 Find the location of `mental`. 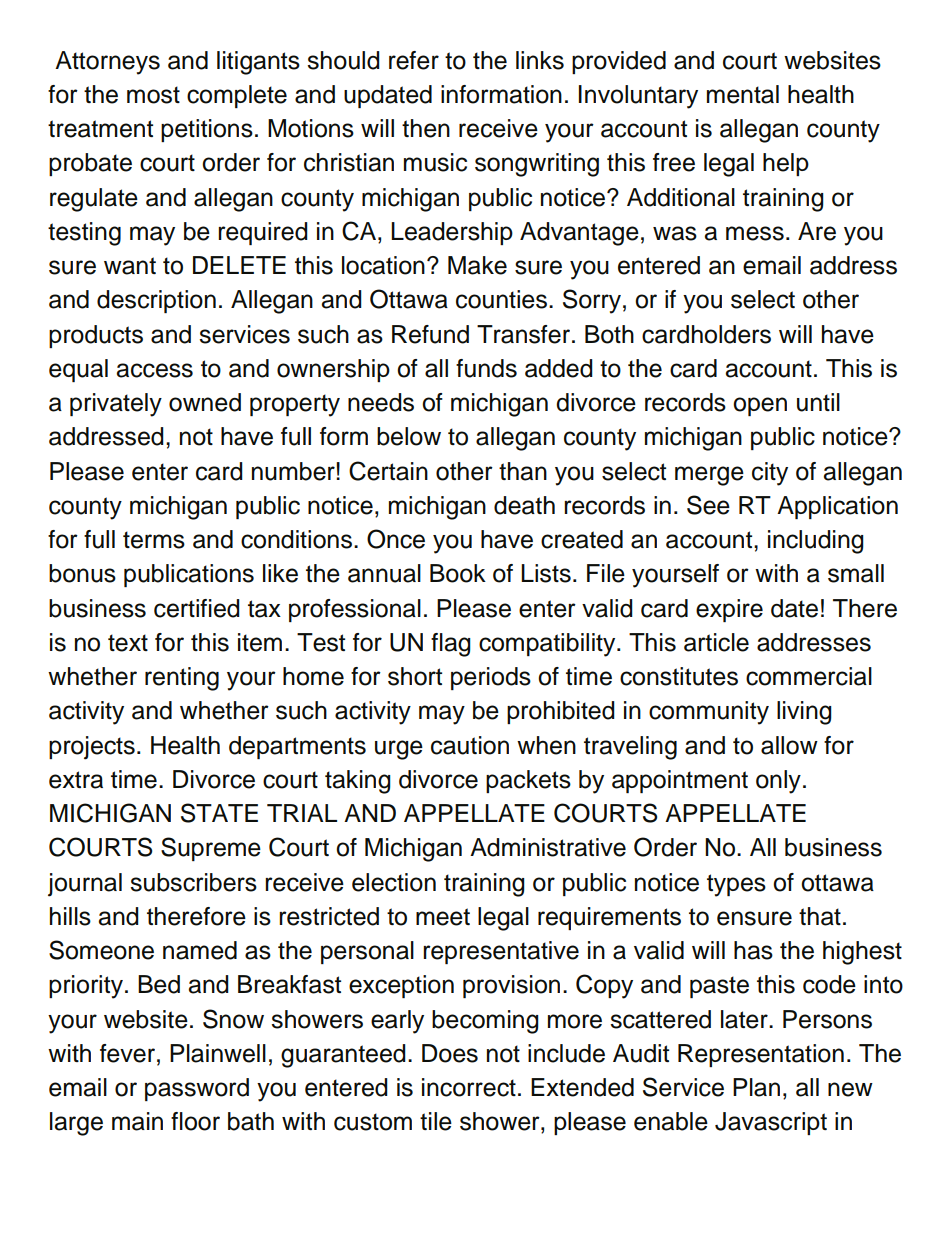

mental is located at coordinates (743, 94).
